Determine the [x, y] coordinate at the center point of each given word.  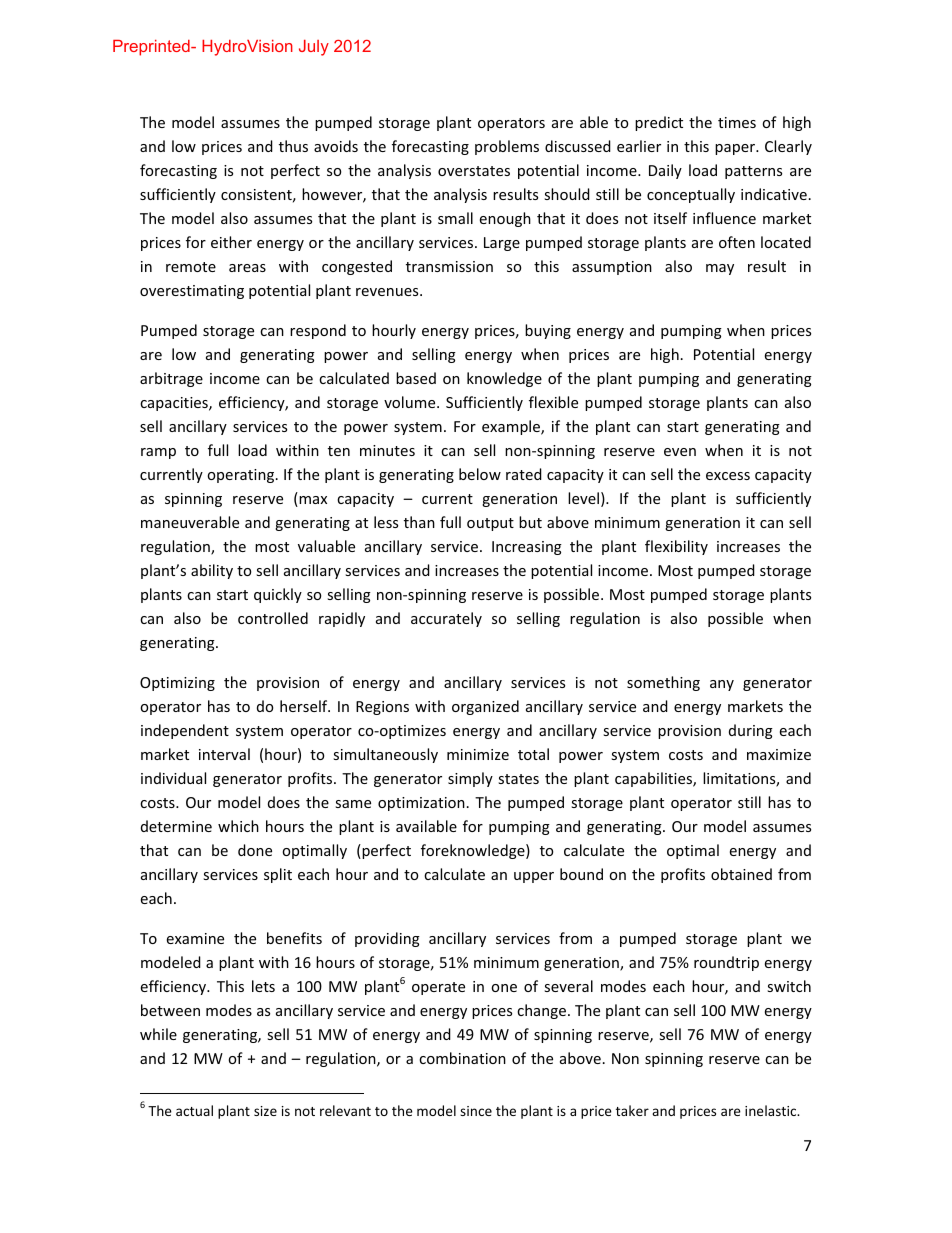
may [720, 269]
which [238, 826]
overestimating [192, 292]
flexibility [676, 547]
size [265, 1111]
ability [212, 571]
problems [507, 147]
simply [470, 779]
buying [548, 331]
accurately [446, 619]
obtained [741, 874]
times [737, 122]
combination [462, 1058]
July [314, 48]
